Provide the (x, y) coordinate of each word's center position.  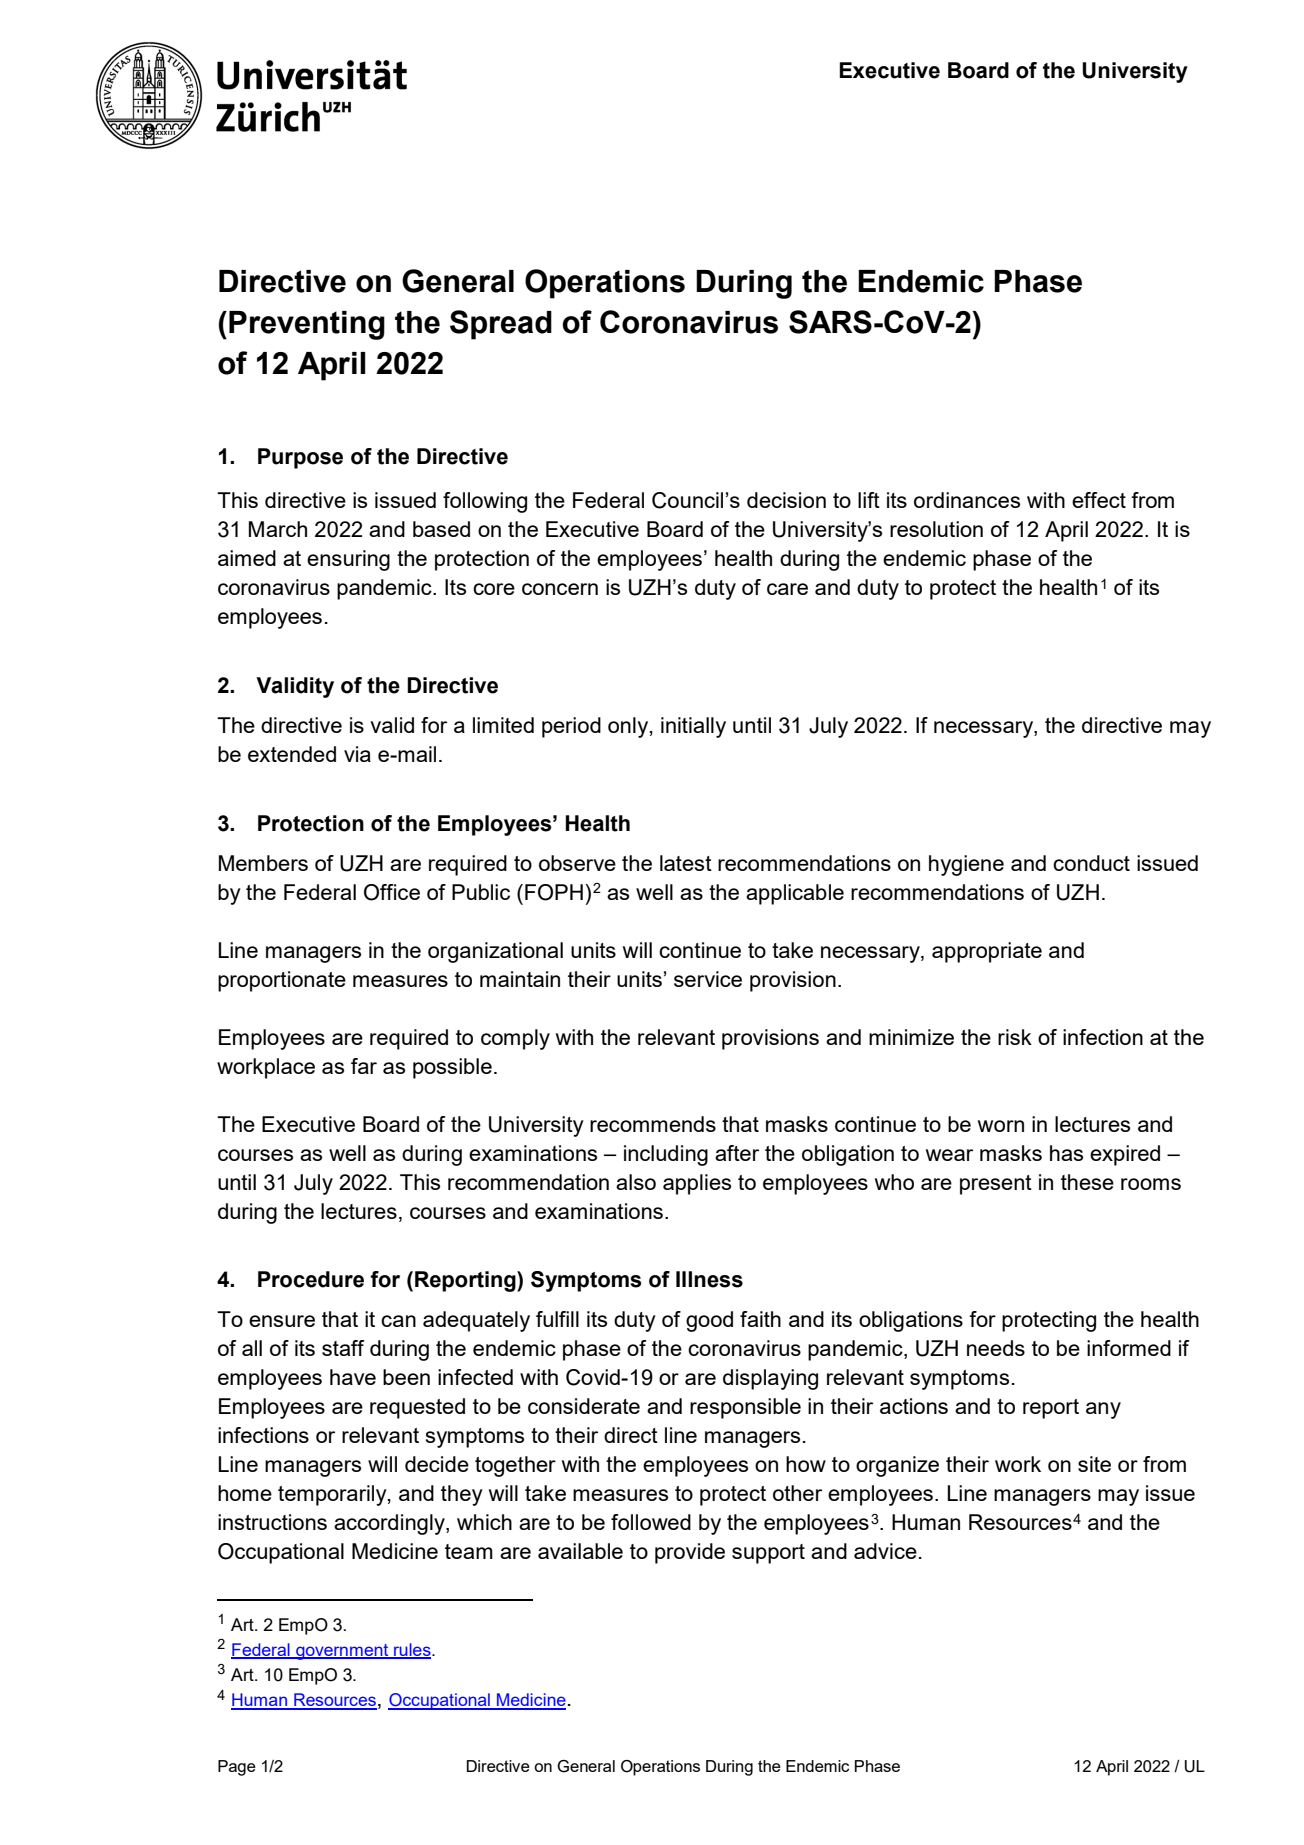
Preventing (307, 325)
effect (1099, 500)
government (342, 1652)
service (708, 979)
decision (786, 500)
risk (1015, 1037)
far (364, 1066)
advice (885, 1551)
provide (690, 1553)
